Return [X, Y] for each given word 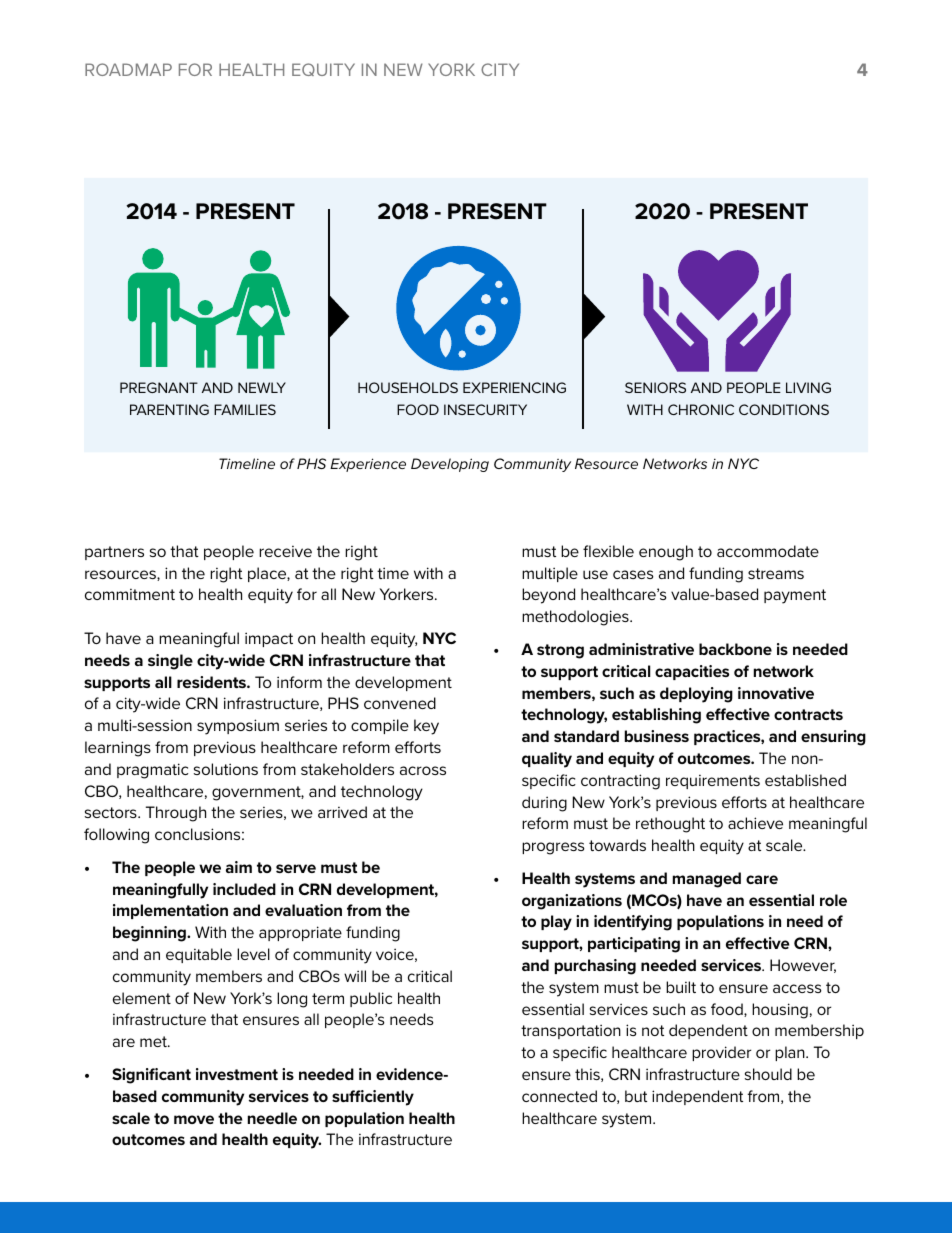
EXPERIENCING [514, 387]
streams [776, 573]
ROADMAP [128, 69]
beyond [548, 596]
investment [237, 1074]
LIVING [808, 387]
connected [559, 1096]
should [768, 1074]
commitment [130, 594]
